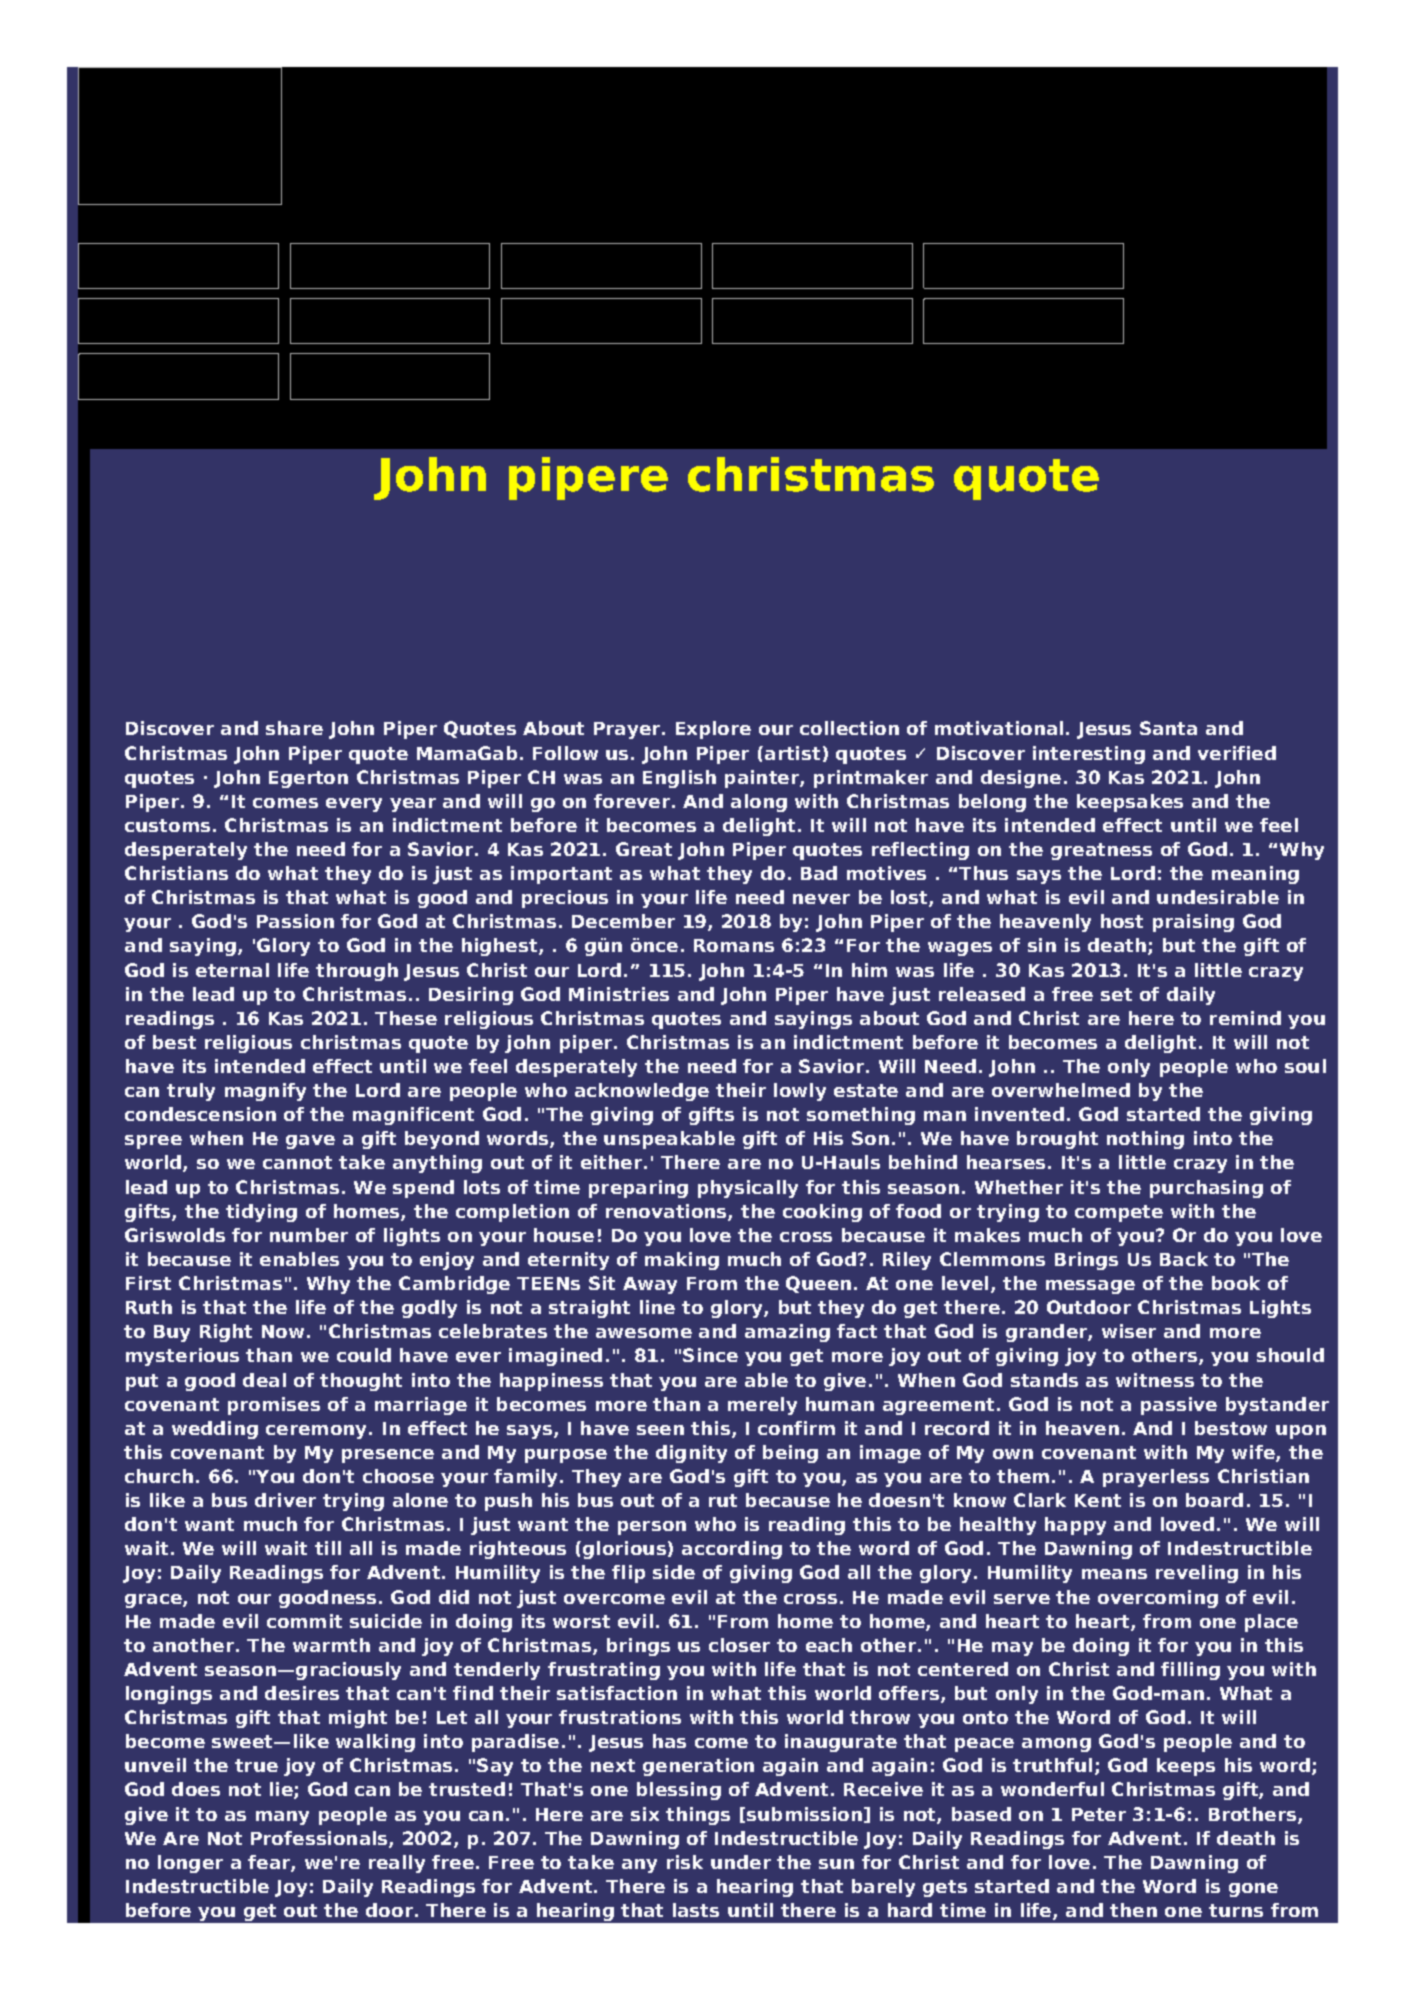 The height and width of the screenshot is (1990, 1406). I want to click on Professionals, so click(320, 1839).
